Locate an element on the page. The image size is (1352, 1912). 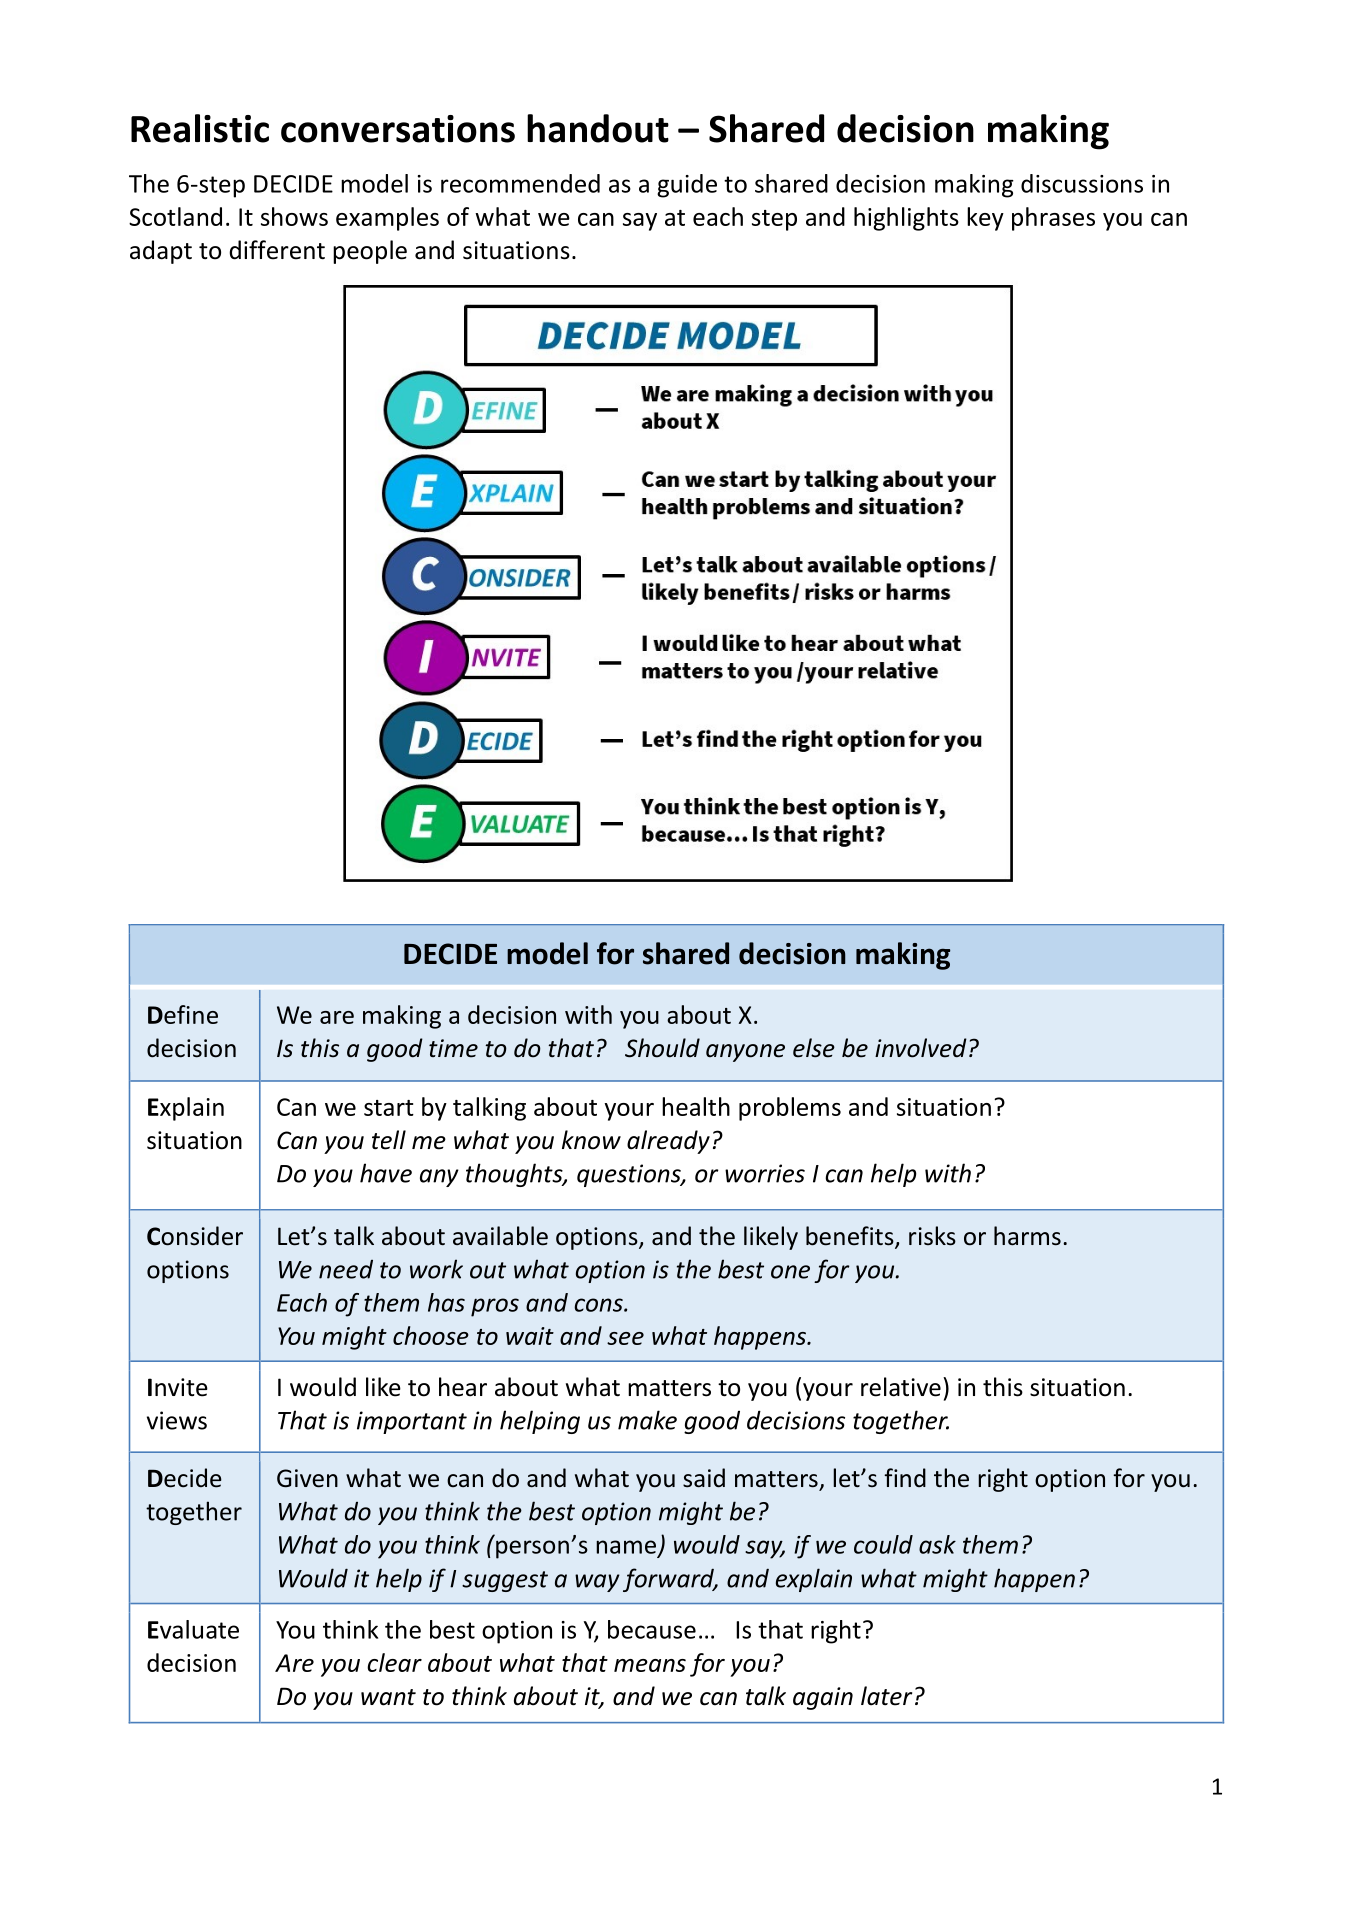
handout is located at coordinates (598, 128).
